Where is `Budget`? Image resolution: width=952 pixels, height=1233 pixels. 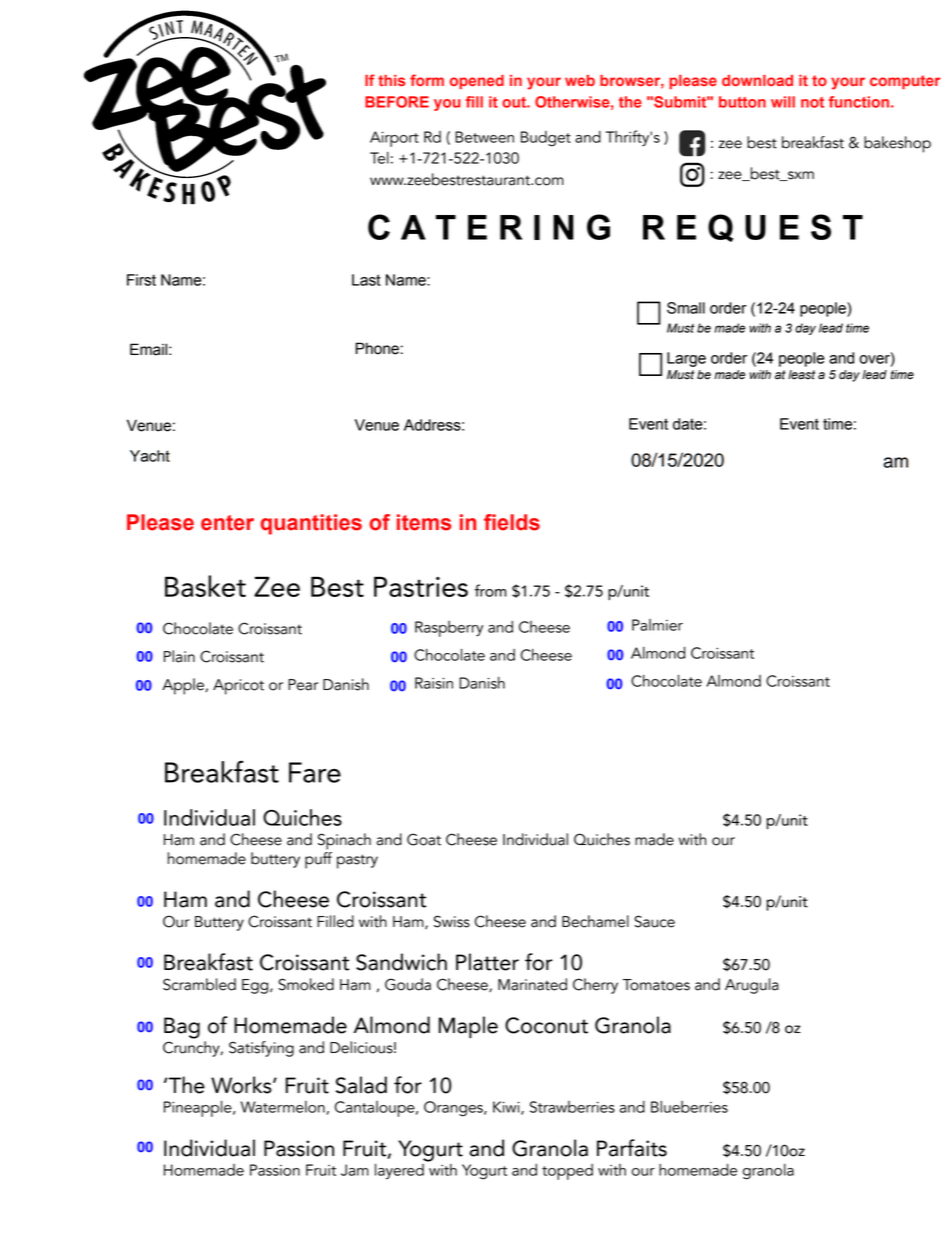 Budget is located at coordinates (546, 139).
